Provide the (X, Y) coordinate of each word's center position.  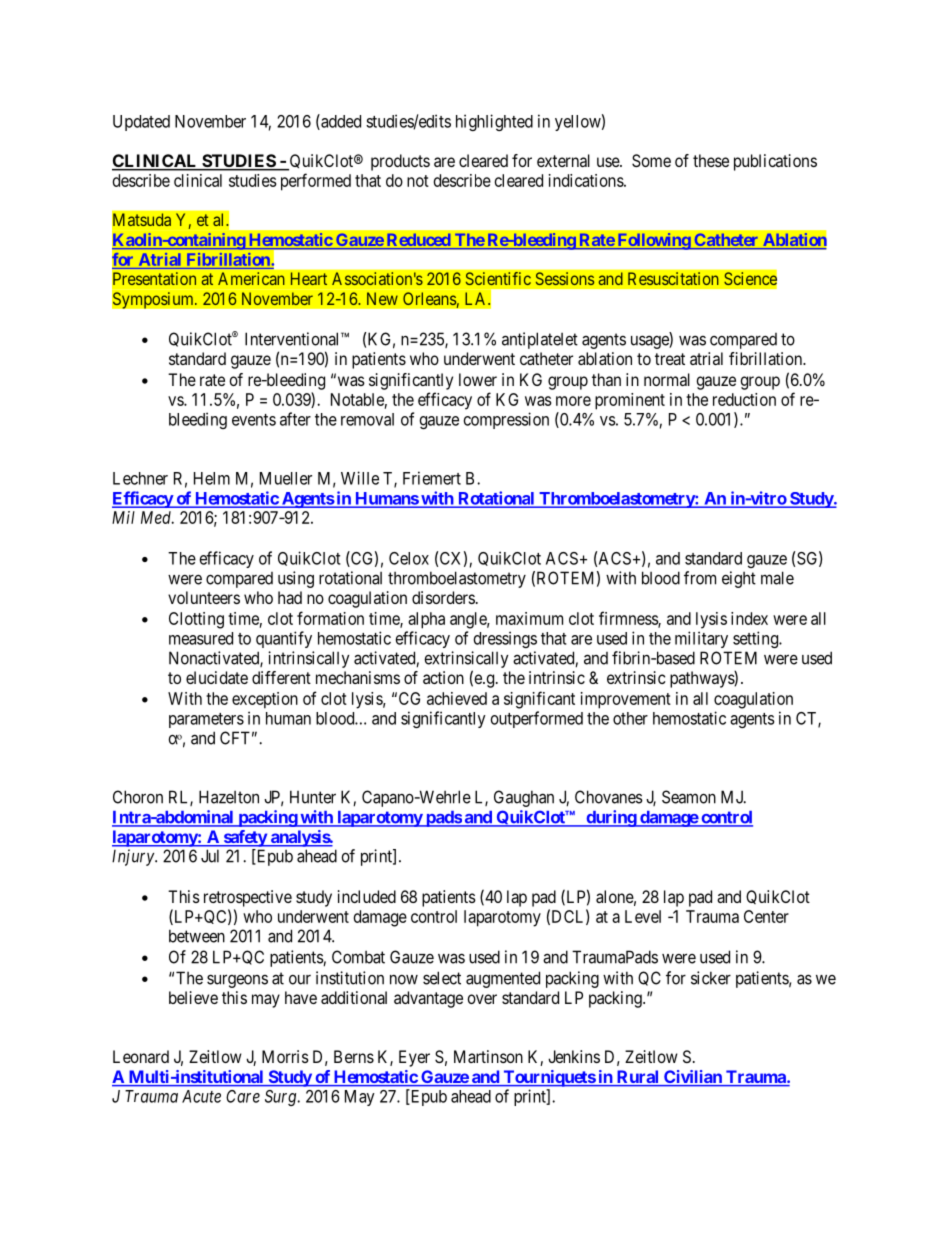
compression (506, 420)
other (630, 718)
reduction (744, 399)
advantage (428, 999)
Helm (212, 478)
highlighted (494, 122)
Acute (201, 1096)
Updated (141, 123)
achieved (457, 698)
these (711, 160)
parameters (206, 720)
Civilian (693, 1078)
